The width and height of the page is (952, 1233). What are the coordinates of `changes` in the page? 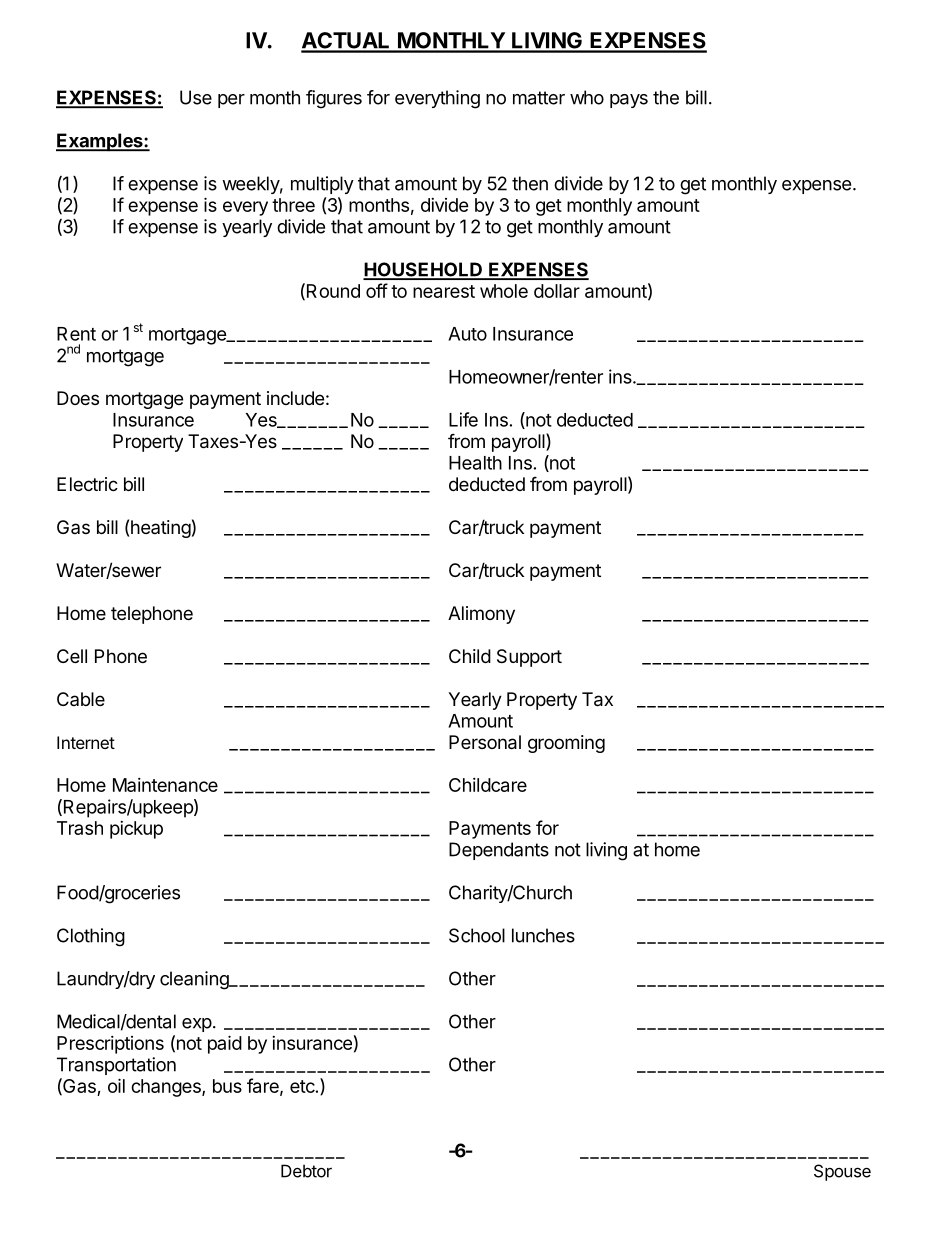 It's located at (167, 1088).
